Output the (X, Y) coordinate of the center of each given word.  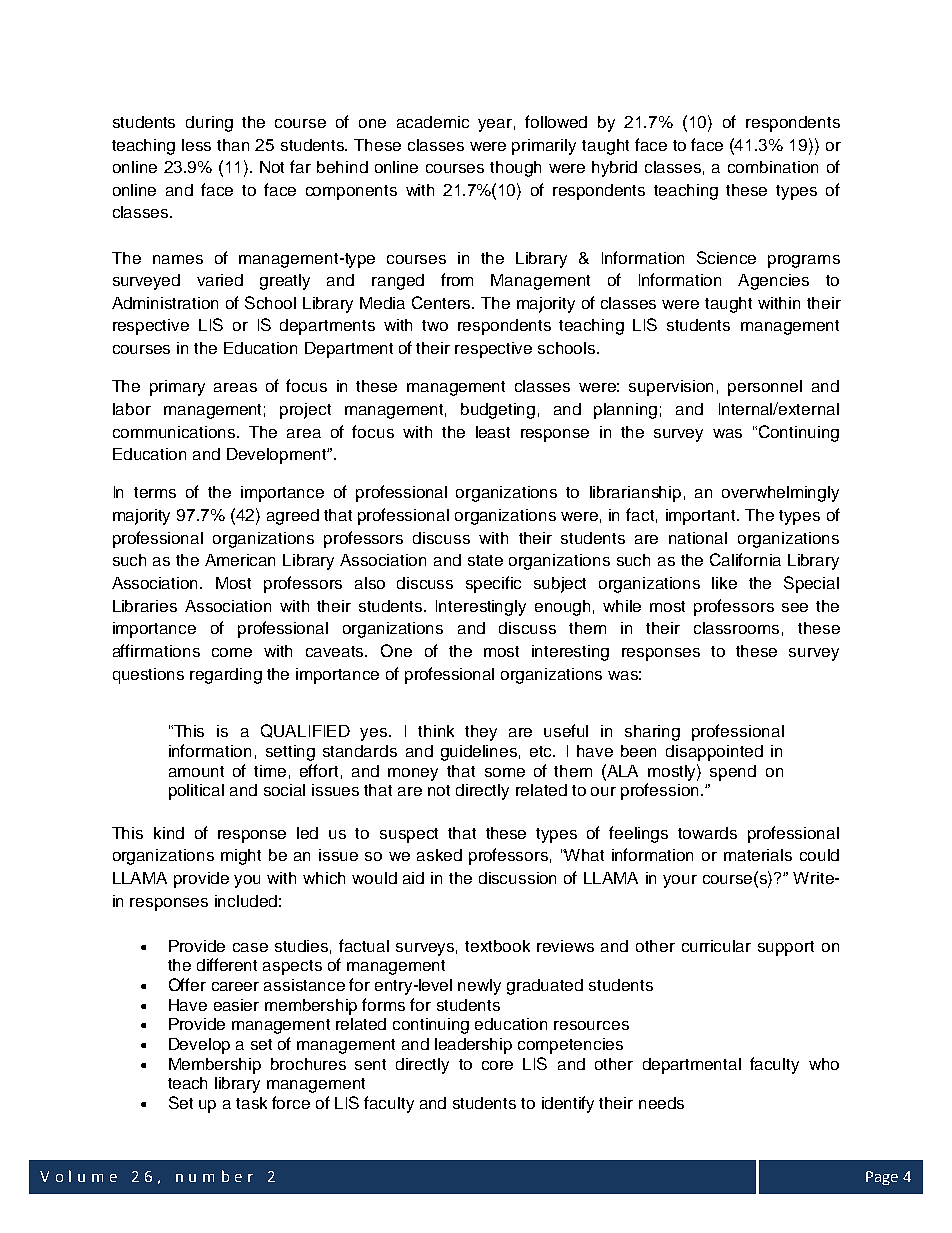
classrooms (736, 628)
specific (493, 584)
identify (568, 1104)
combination (773, 167)
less (196, 145)
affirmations (156, 650)
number (214, 1176)
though (515, 169)
